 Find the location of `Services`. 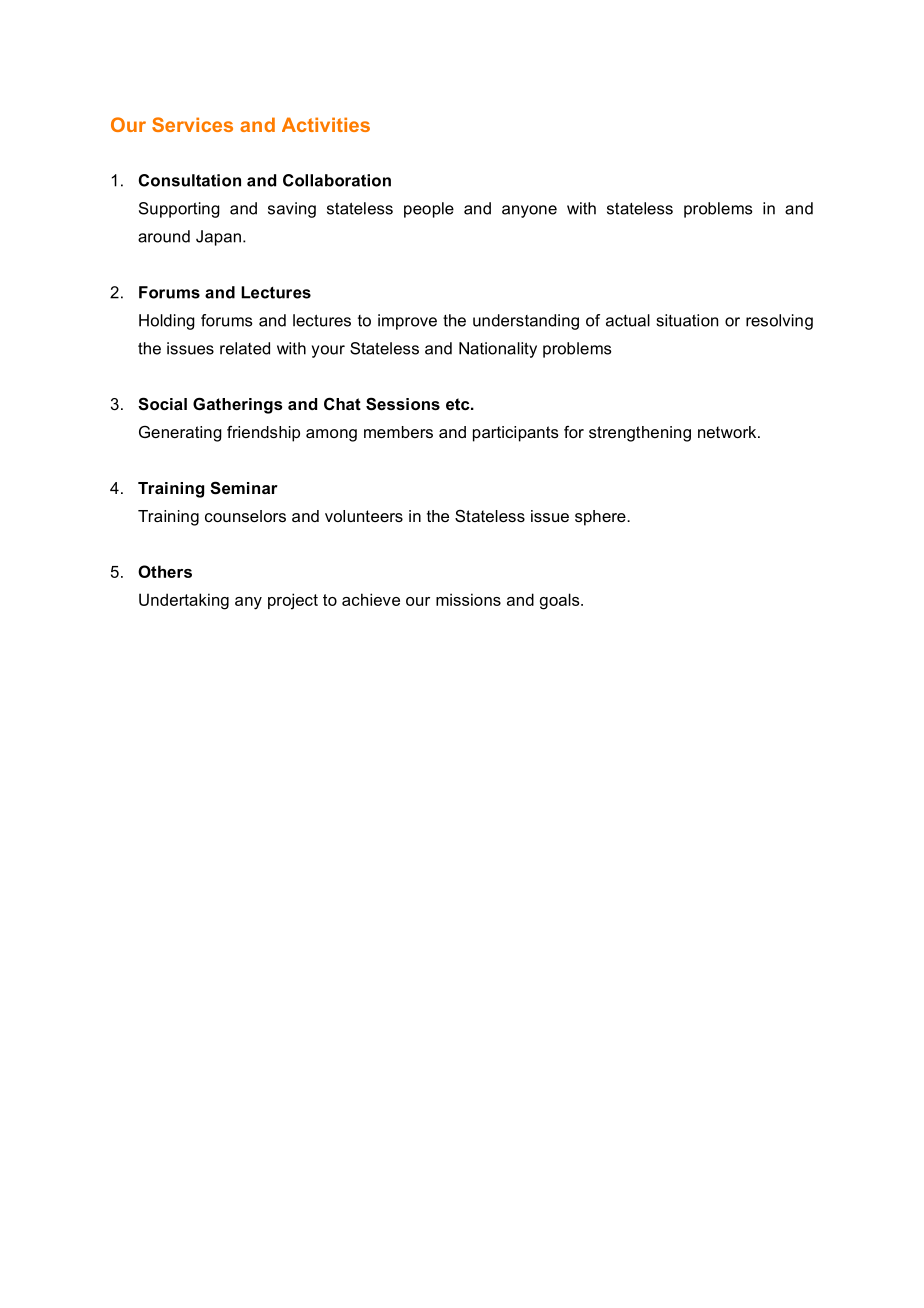

Services is located at coordinates (192, 124).
